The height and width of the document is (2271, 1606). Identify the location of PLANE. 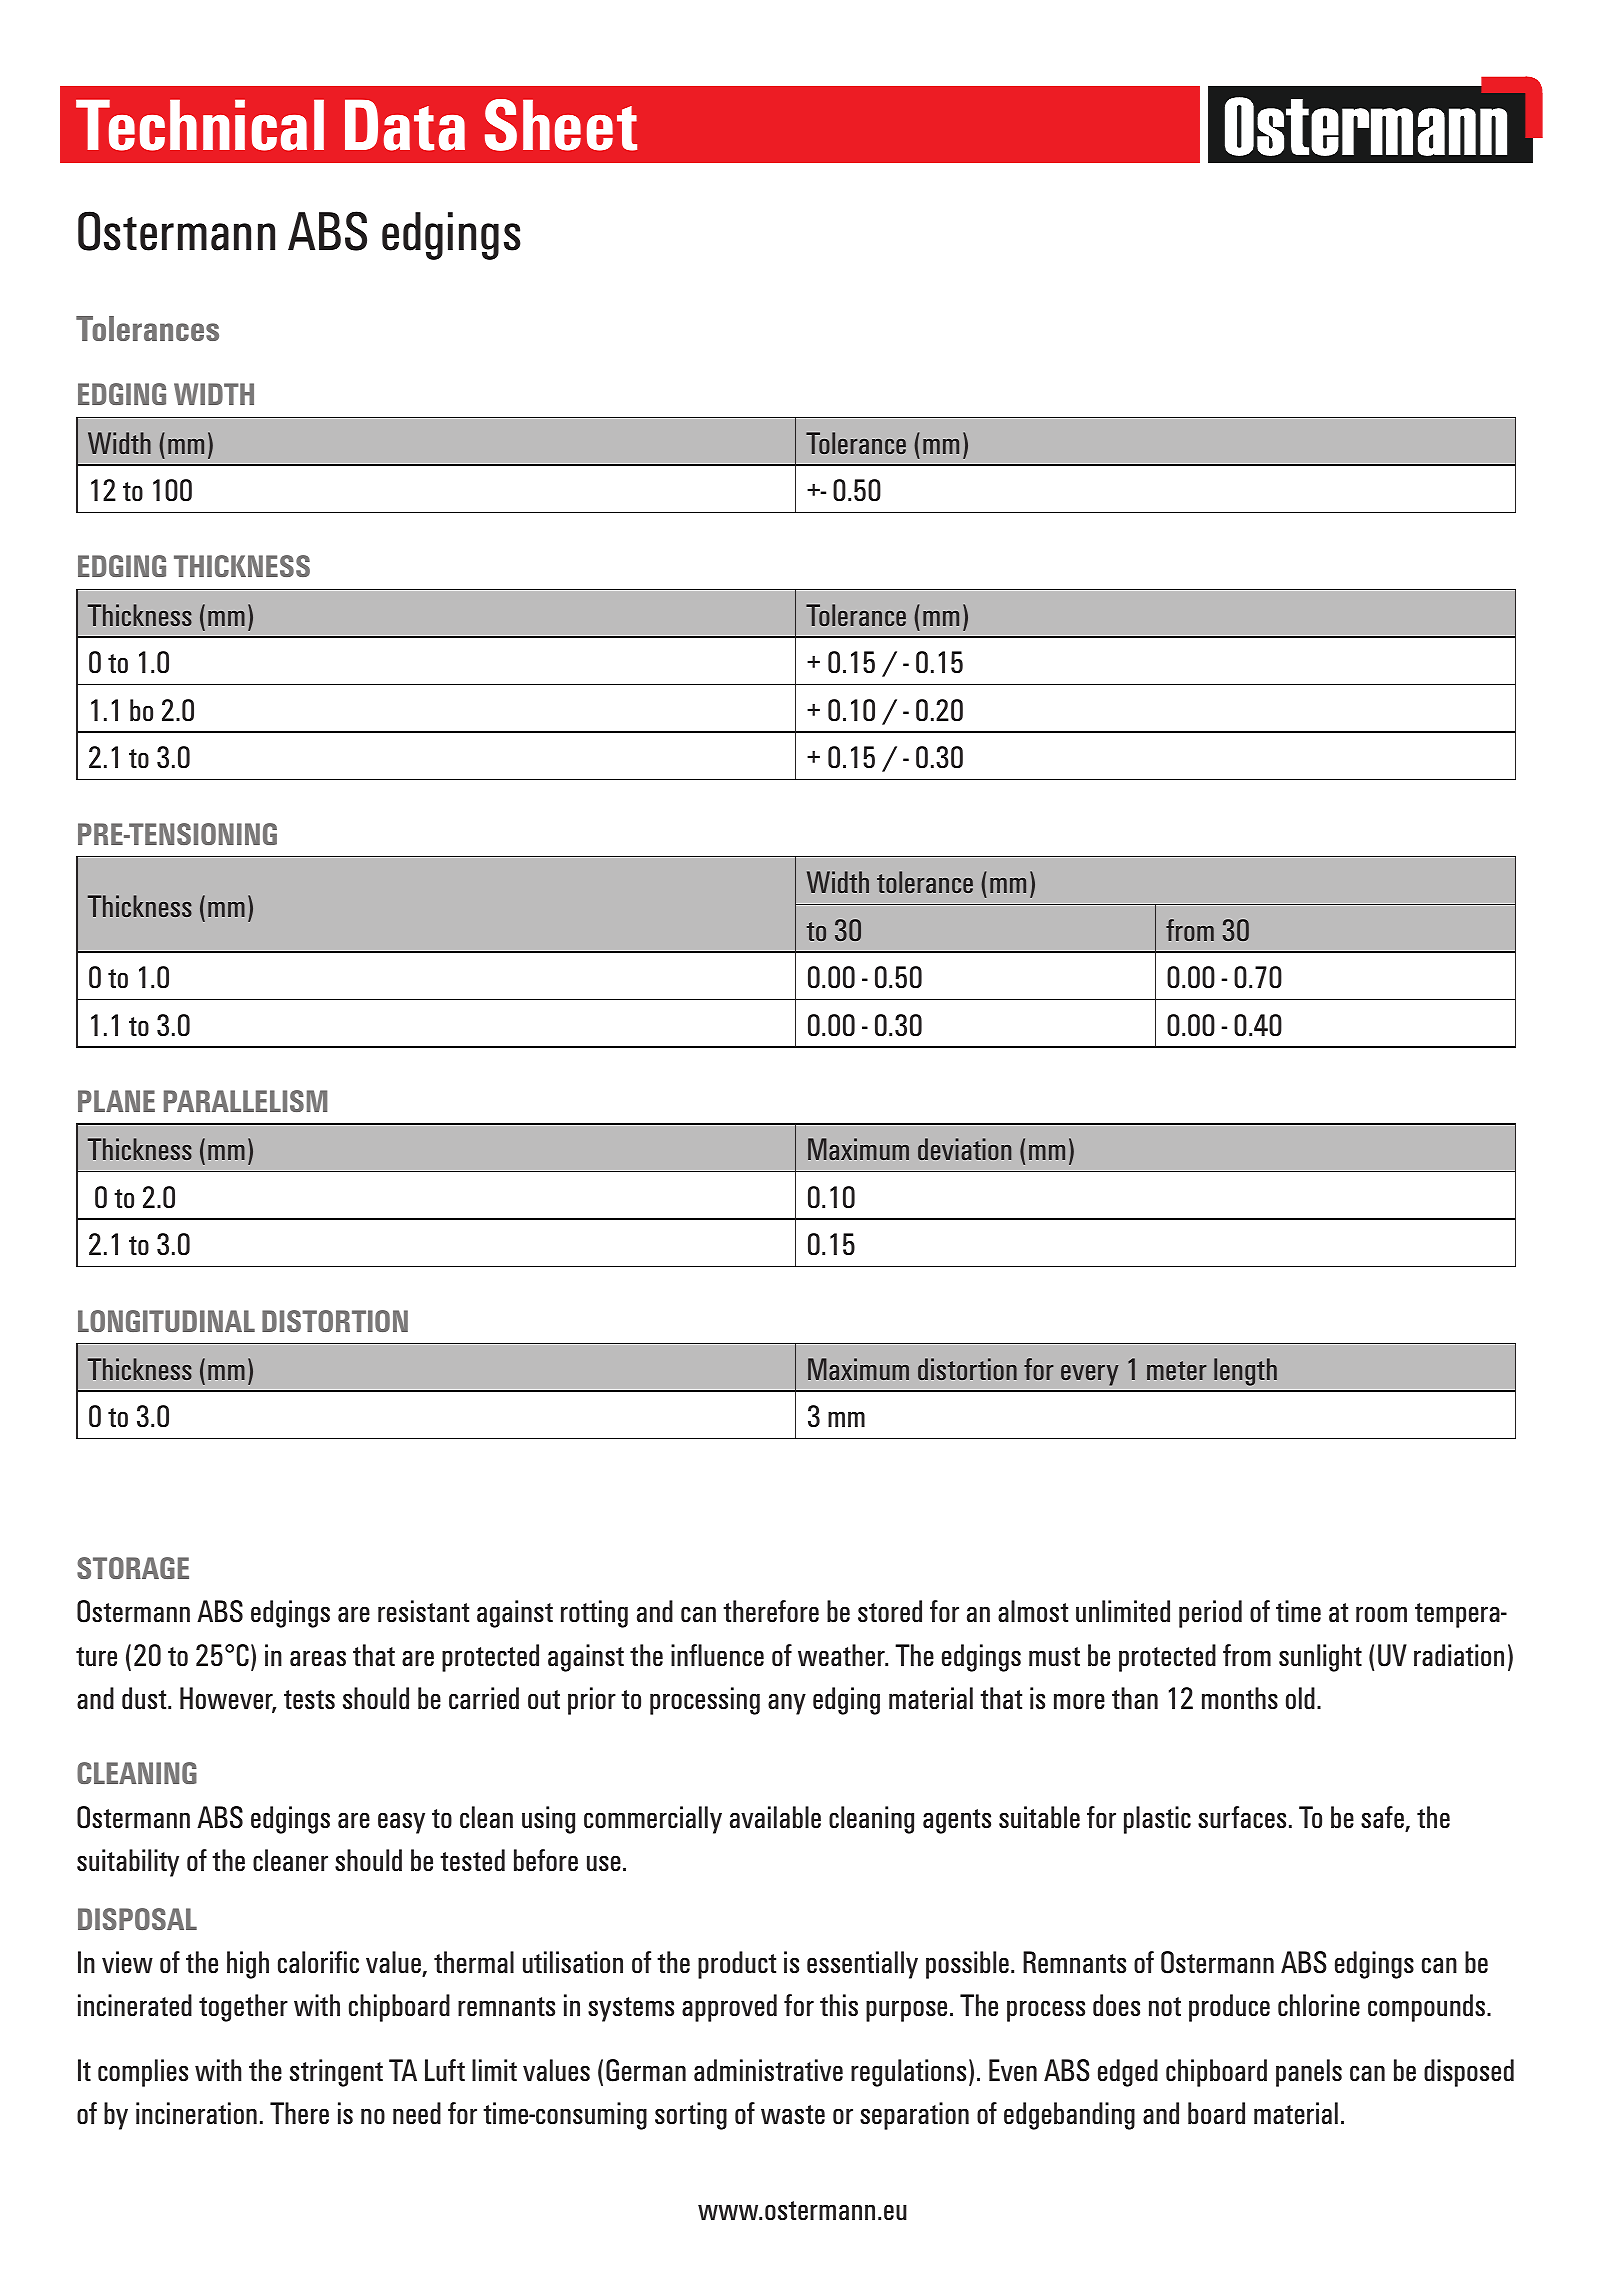
(116, 1101).
